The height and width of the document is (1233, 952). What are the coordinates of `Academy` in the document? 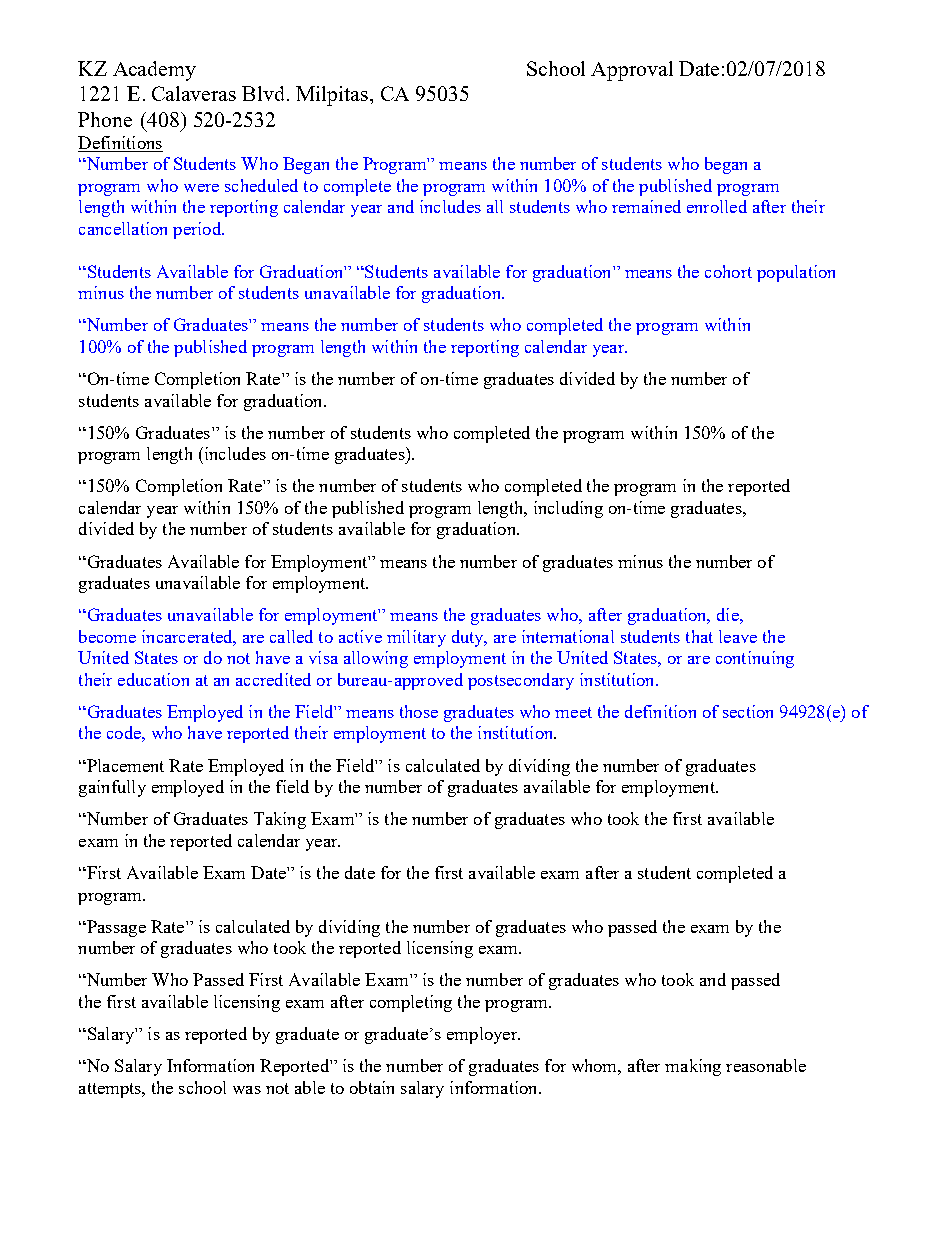 It's located at (154, 71).
